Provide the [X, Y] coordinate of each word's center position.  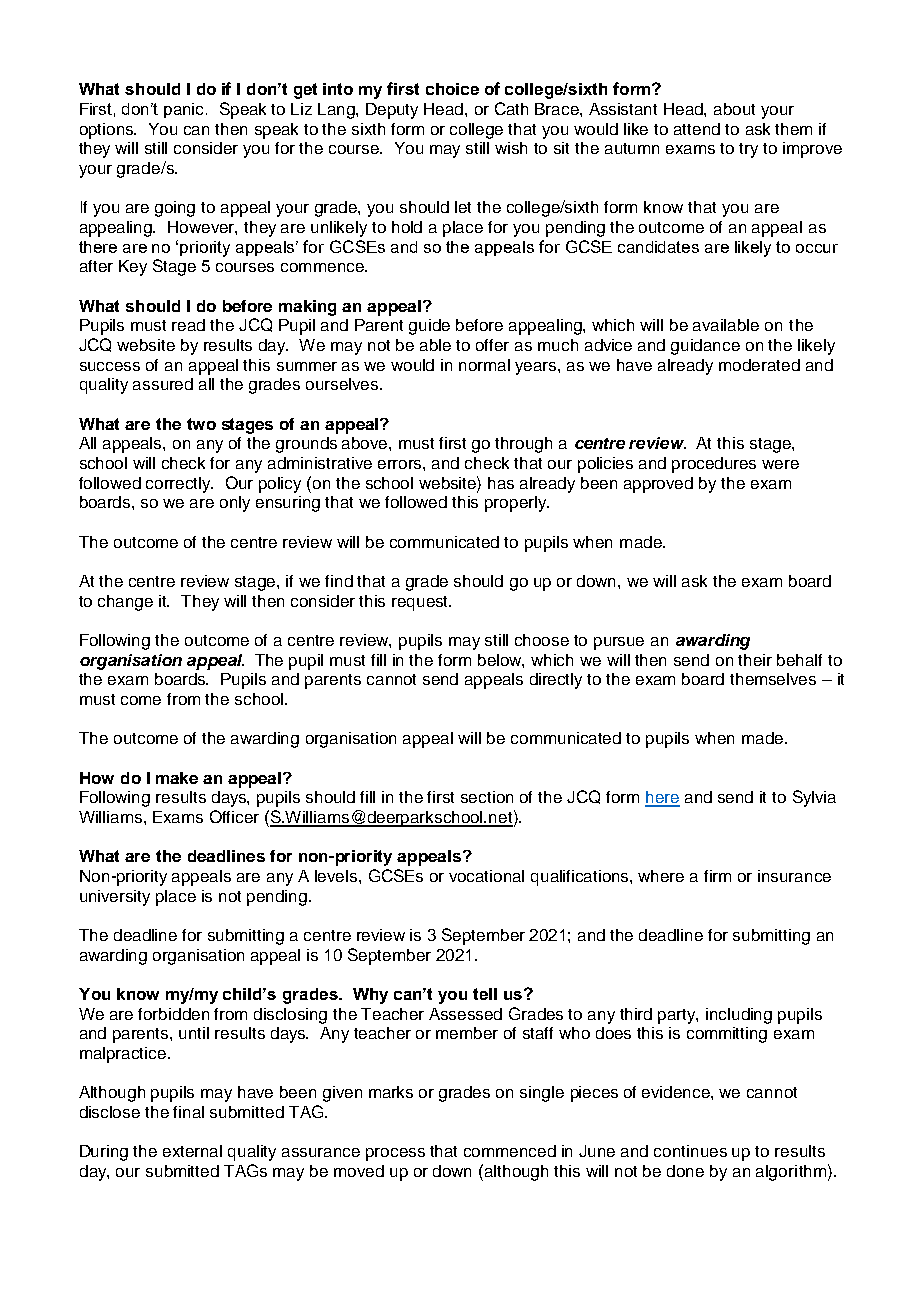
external [192, 1151]
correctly [179, 485]
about [734, 109]
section [487, 797]
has [501, 483]
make [177, 778]
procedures [714, 465]
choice [452, 89]
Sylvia [814, 798]
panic [185, 110]
